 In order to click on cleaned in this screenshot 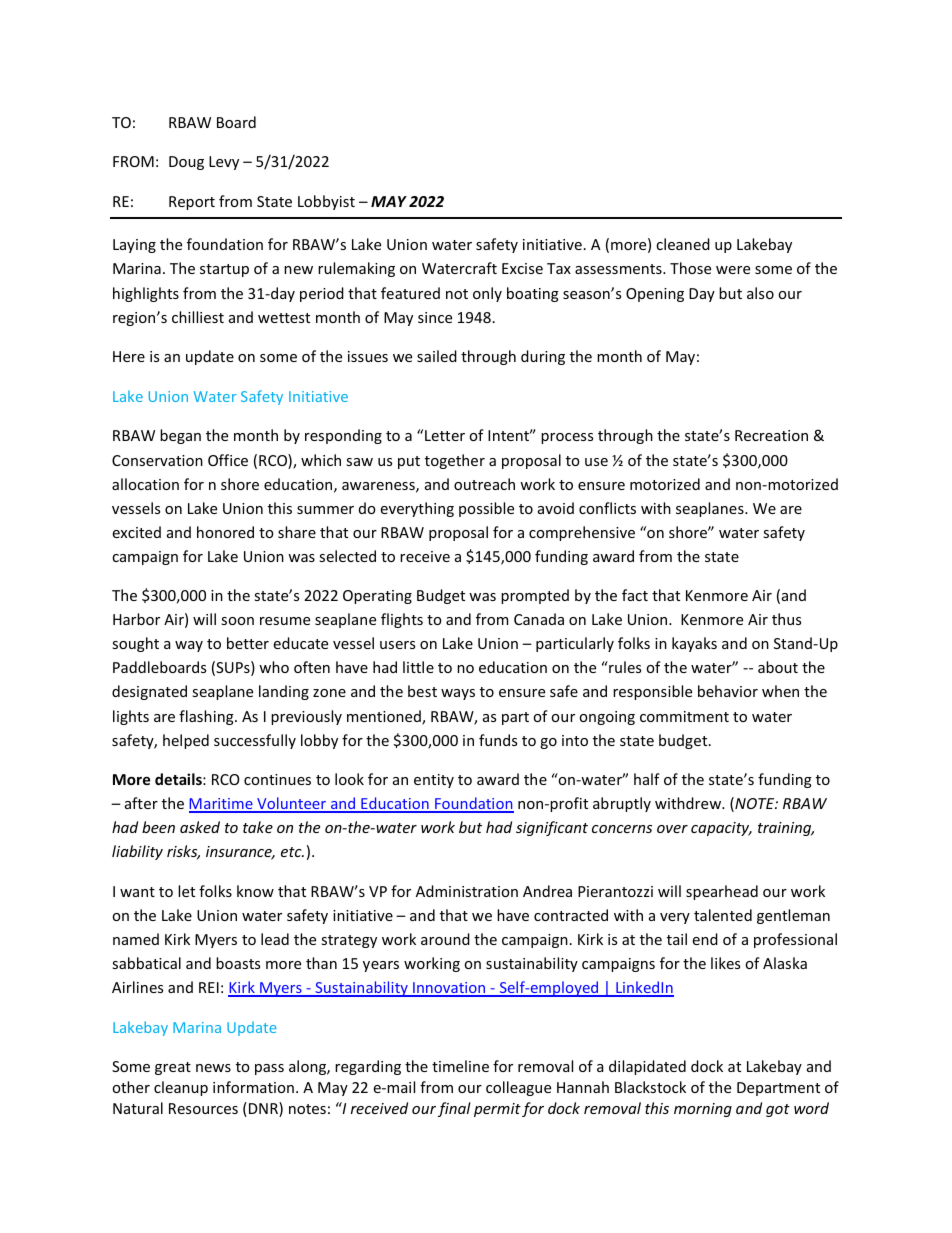, I will do `click(683, 244)`.
